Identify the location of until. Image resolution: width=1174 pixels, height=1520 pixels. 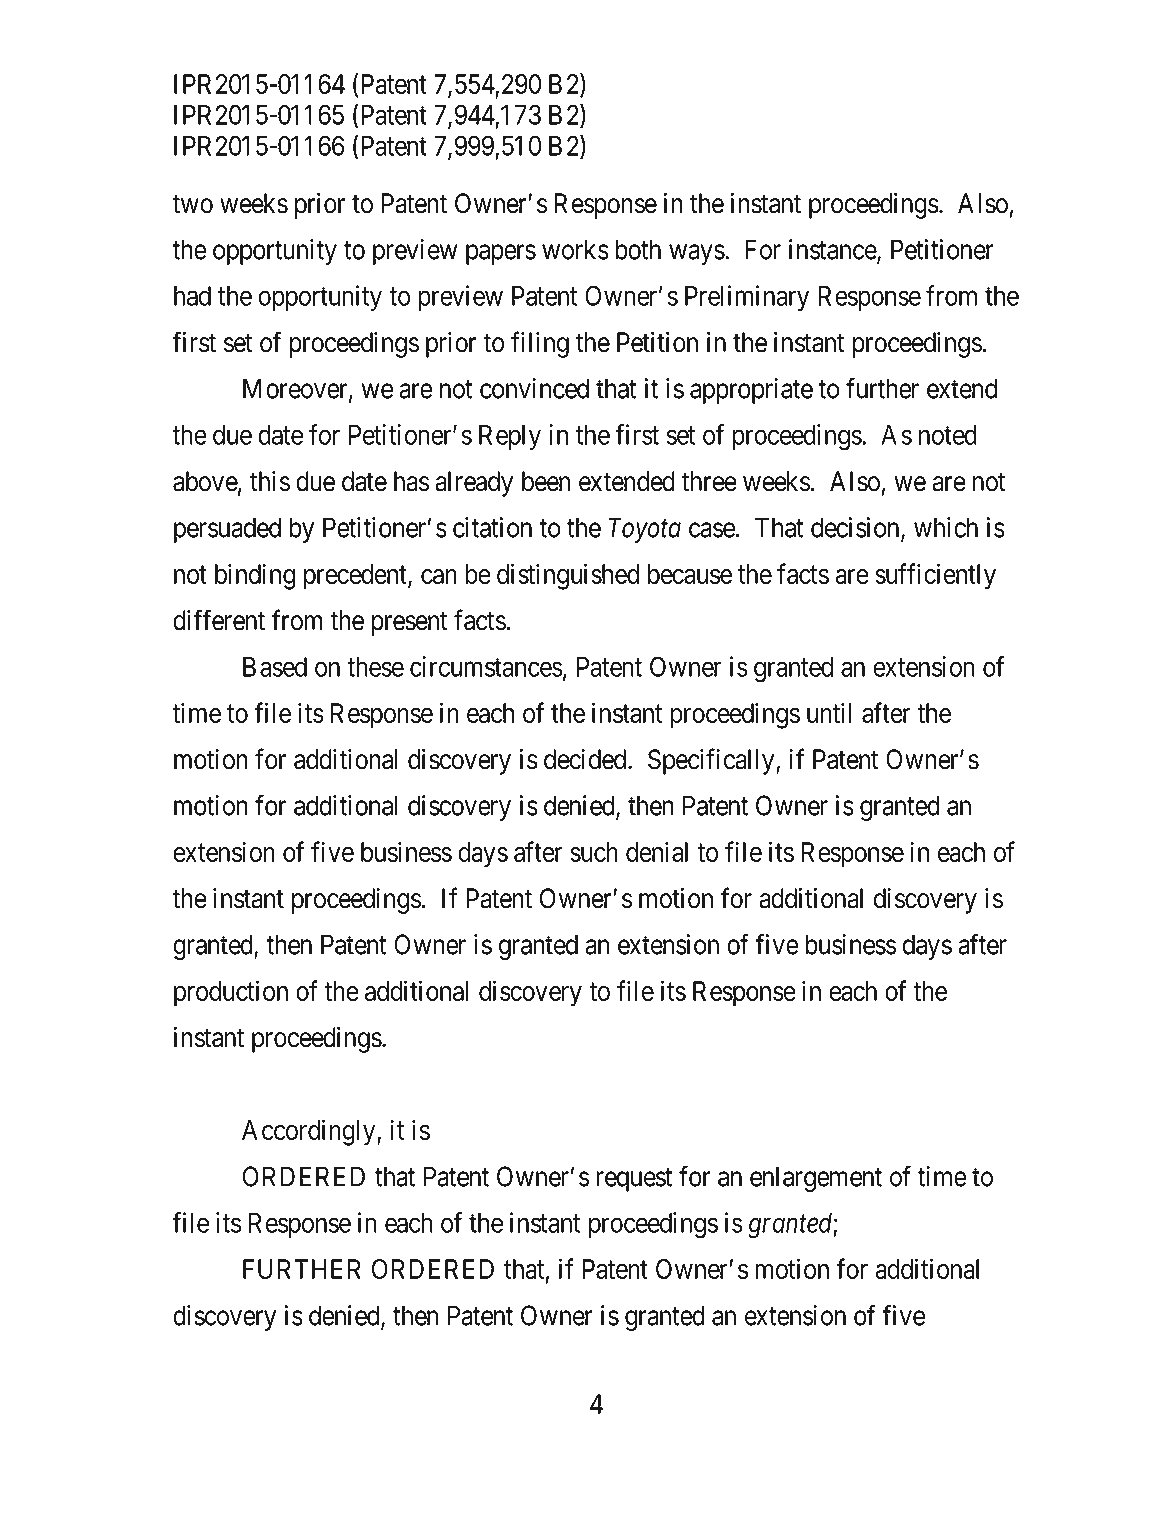
(829, 712).
